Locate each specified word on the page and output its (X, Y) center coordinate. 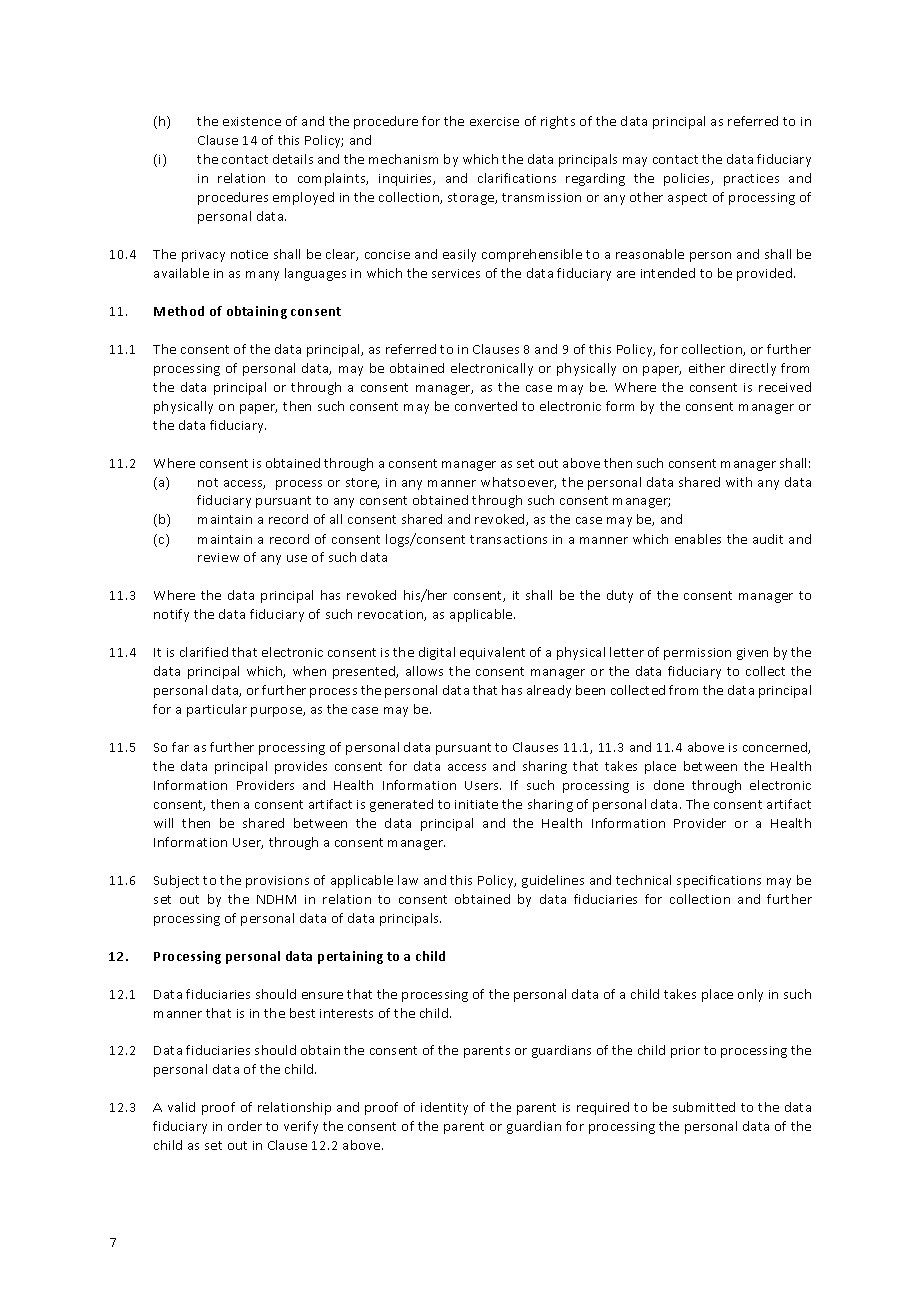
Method (179, 311)
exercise (494, 121)
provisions (277, 882)
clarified (204, 652)
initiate (476, 804)
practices (751, 180)
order (245, 1126)
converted (486, 406)
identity (444, 1108)
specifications (719, 881)
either (707, 368)
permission (697, 654)
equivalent (492, 653)
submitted (704, 1107)
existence (252, 121)
